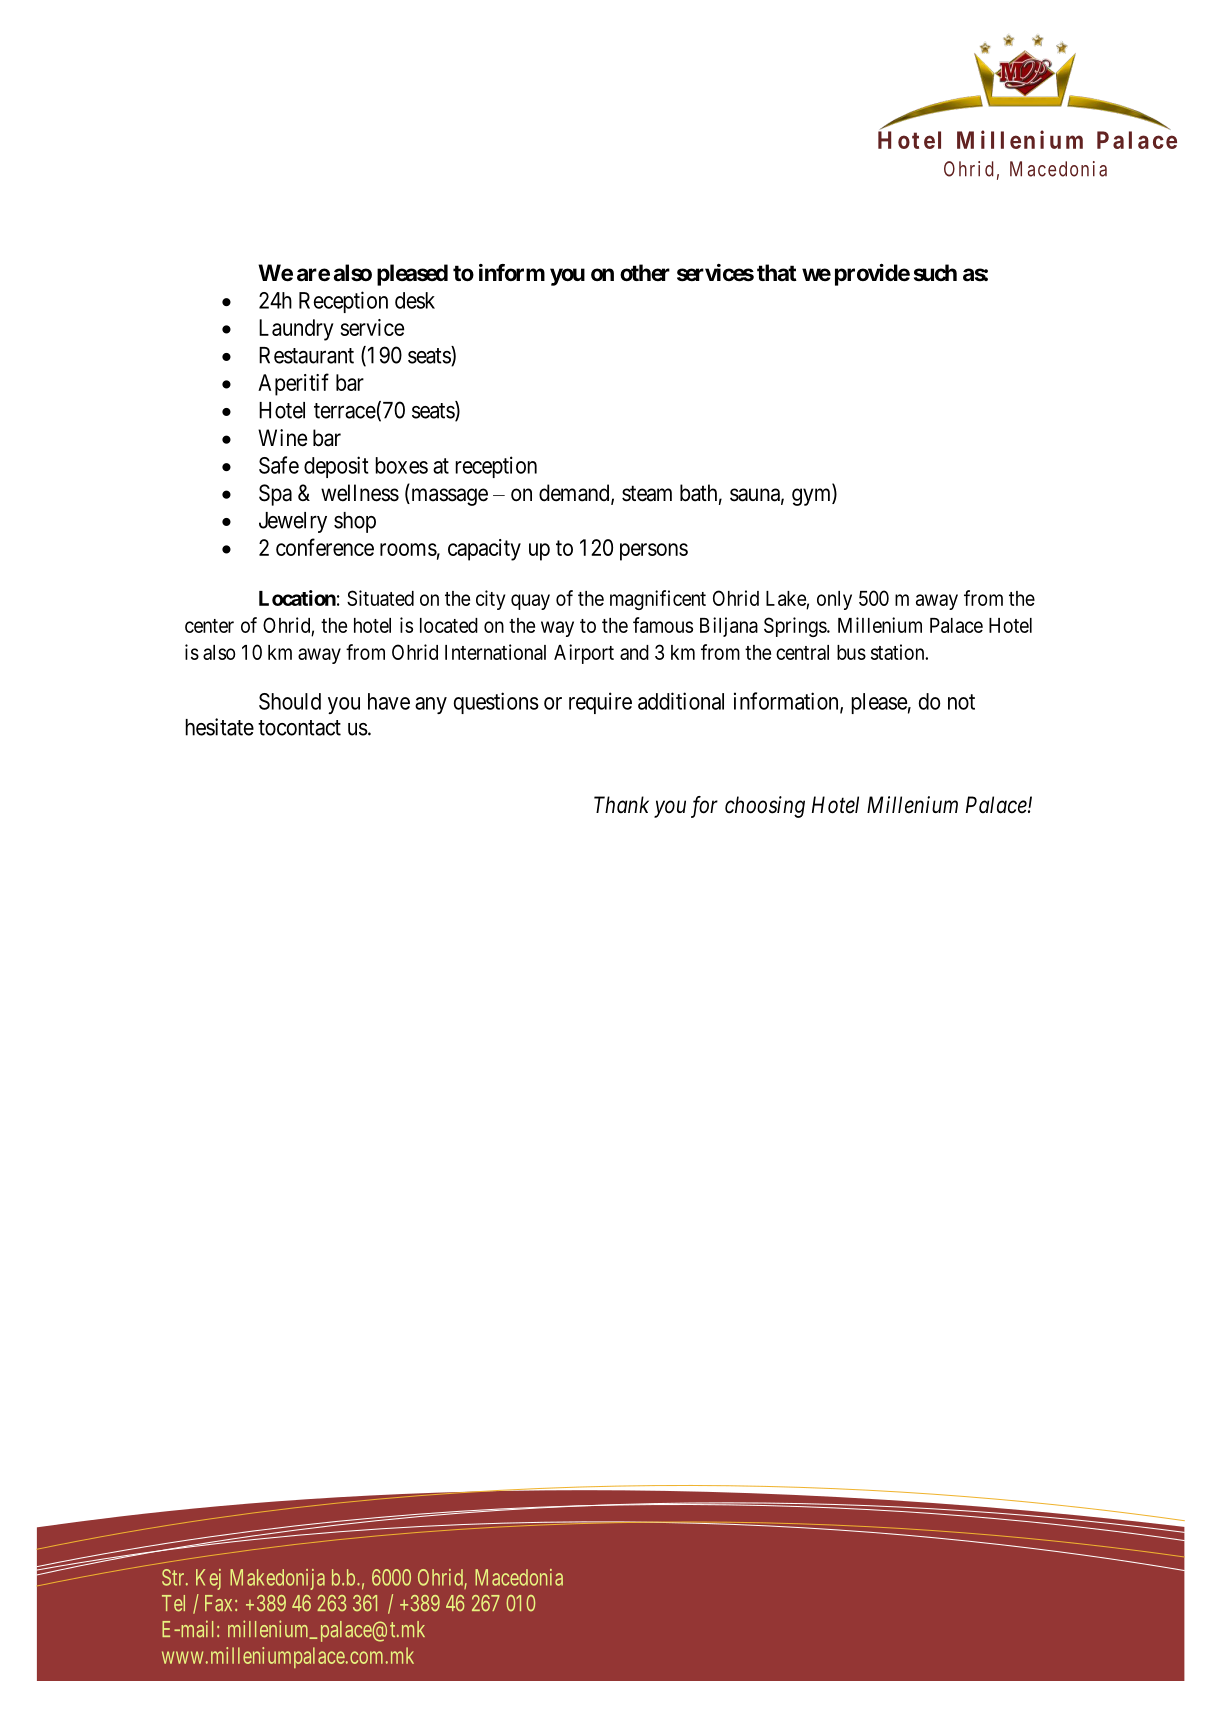 This screenshot has width=1219, height=1724. Describe the element at coordinates (851, 652) in the screenshot. I see `bus` at that location.
